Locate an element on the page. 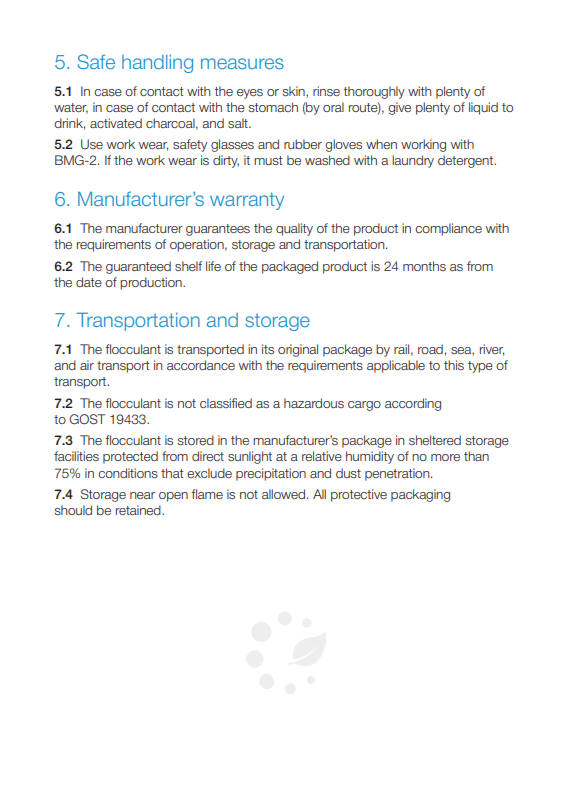 The width and height of the image is (571, 804). handling is located at coordinates (157, 63).
